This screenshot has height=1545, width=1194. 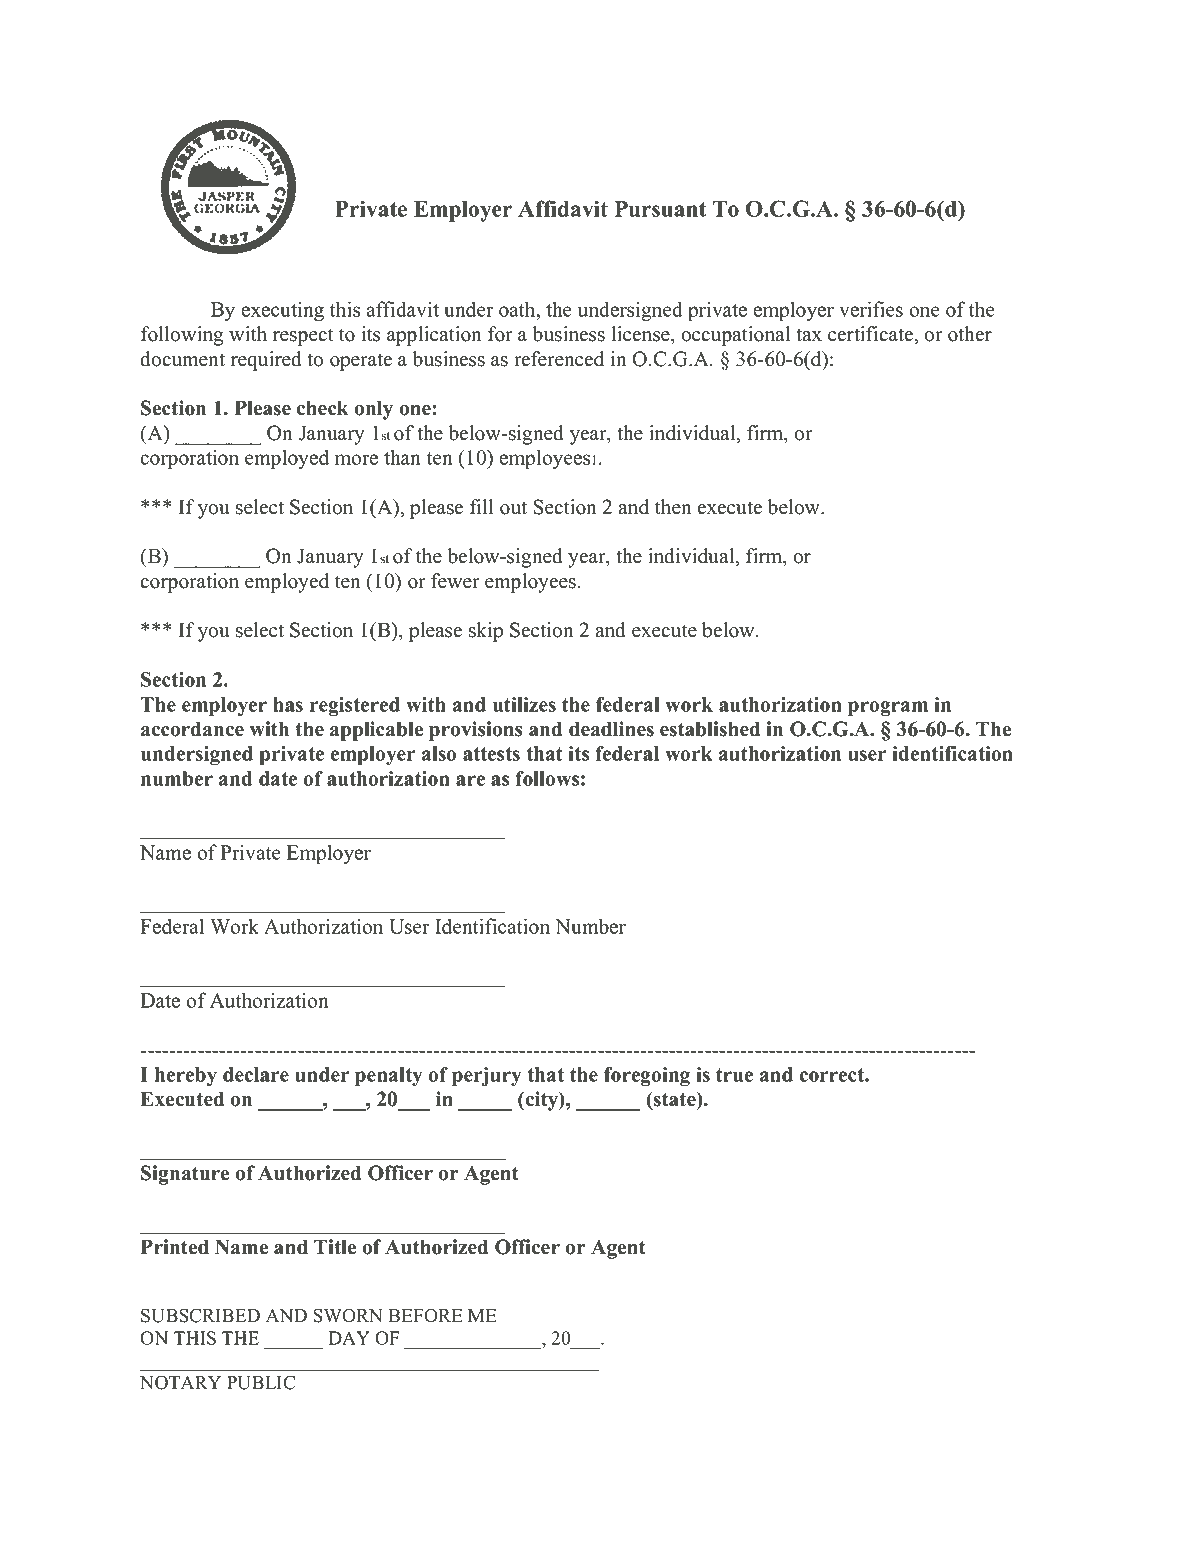 I want to click on PUBLIC, so click(x=261, y=1382).
